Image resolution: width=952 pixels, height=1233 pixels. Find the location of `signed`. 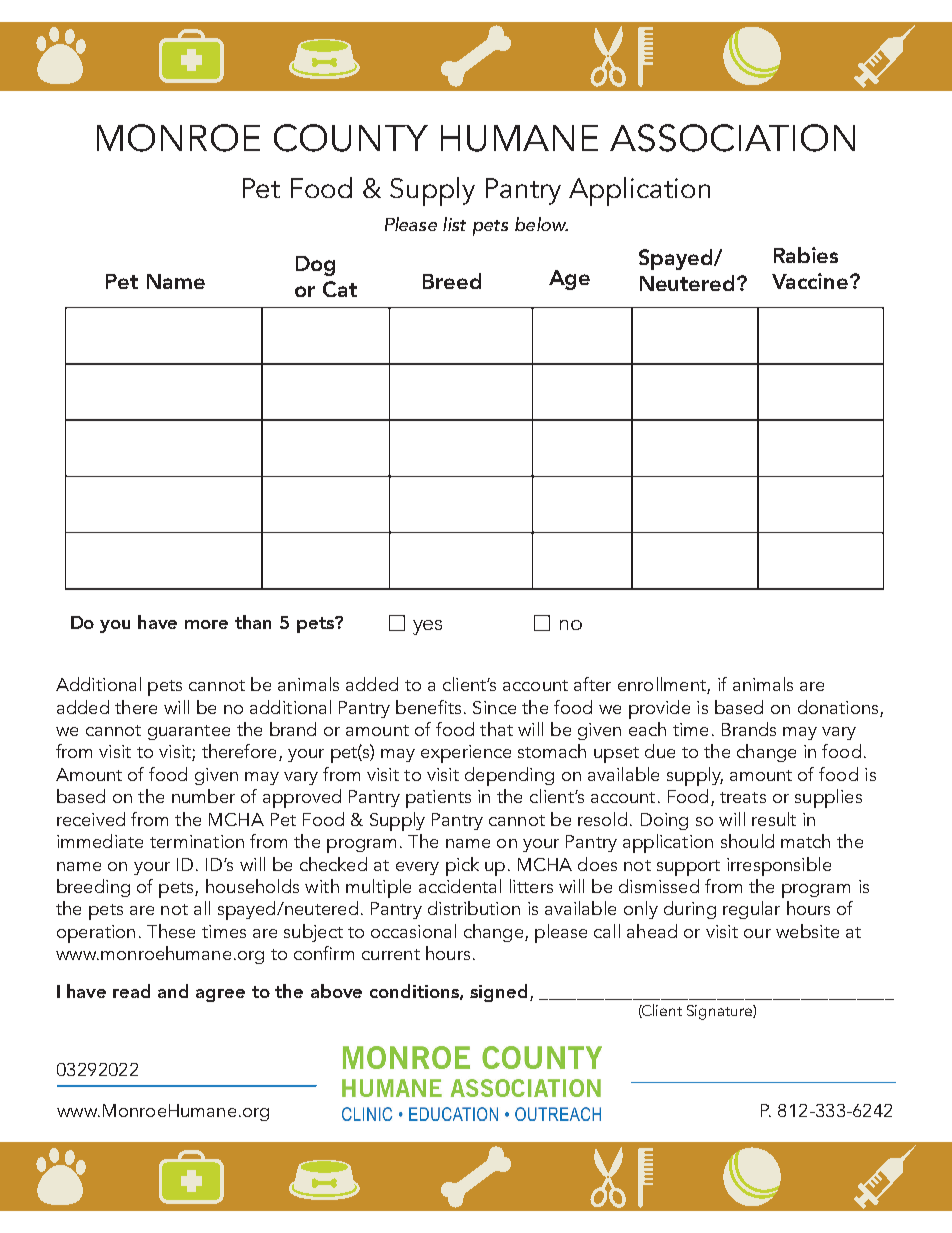

signed is located at coordinates (498, 993).
